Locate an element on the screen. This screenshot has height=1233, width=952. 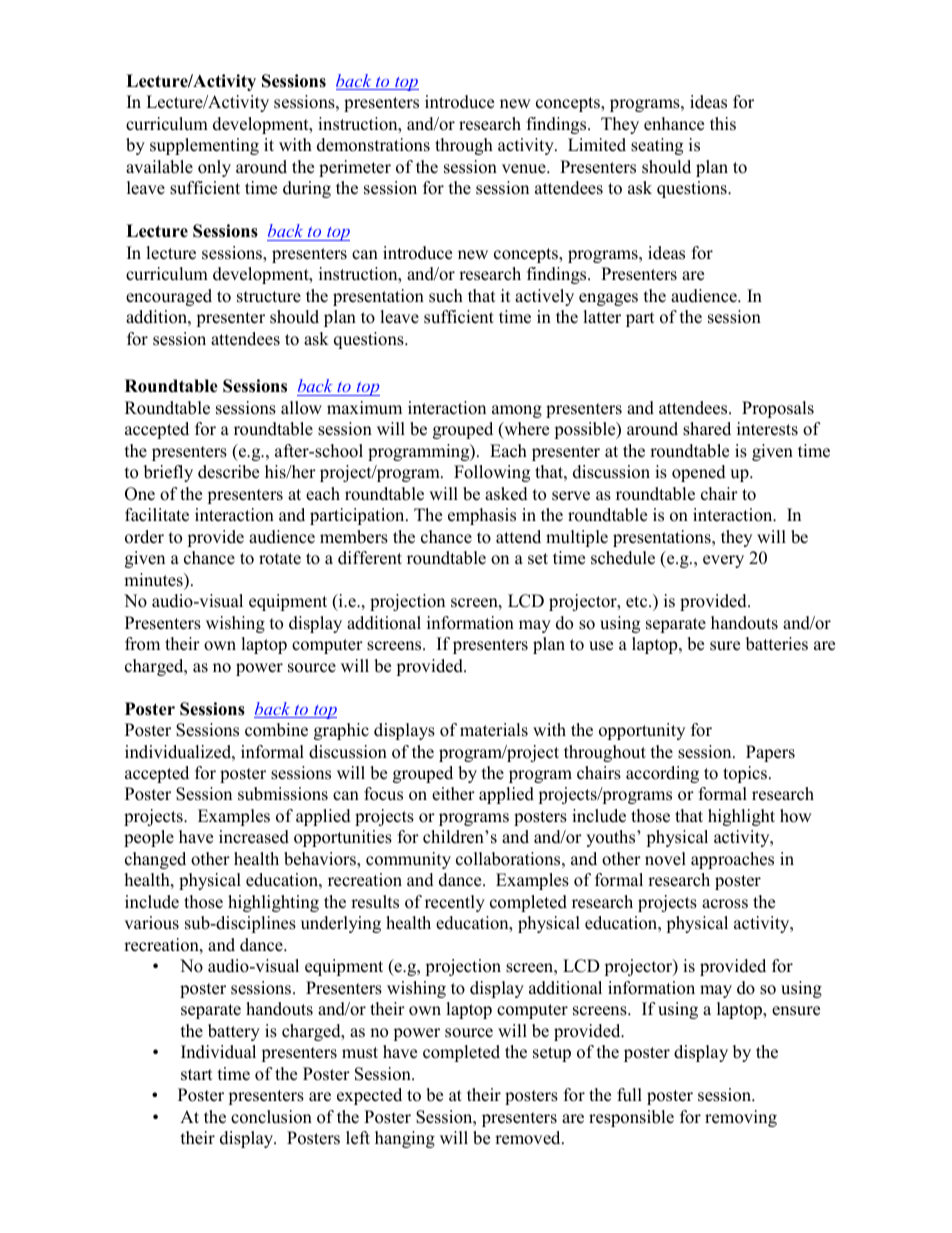
this is located at coordinates (723, 124).
